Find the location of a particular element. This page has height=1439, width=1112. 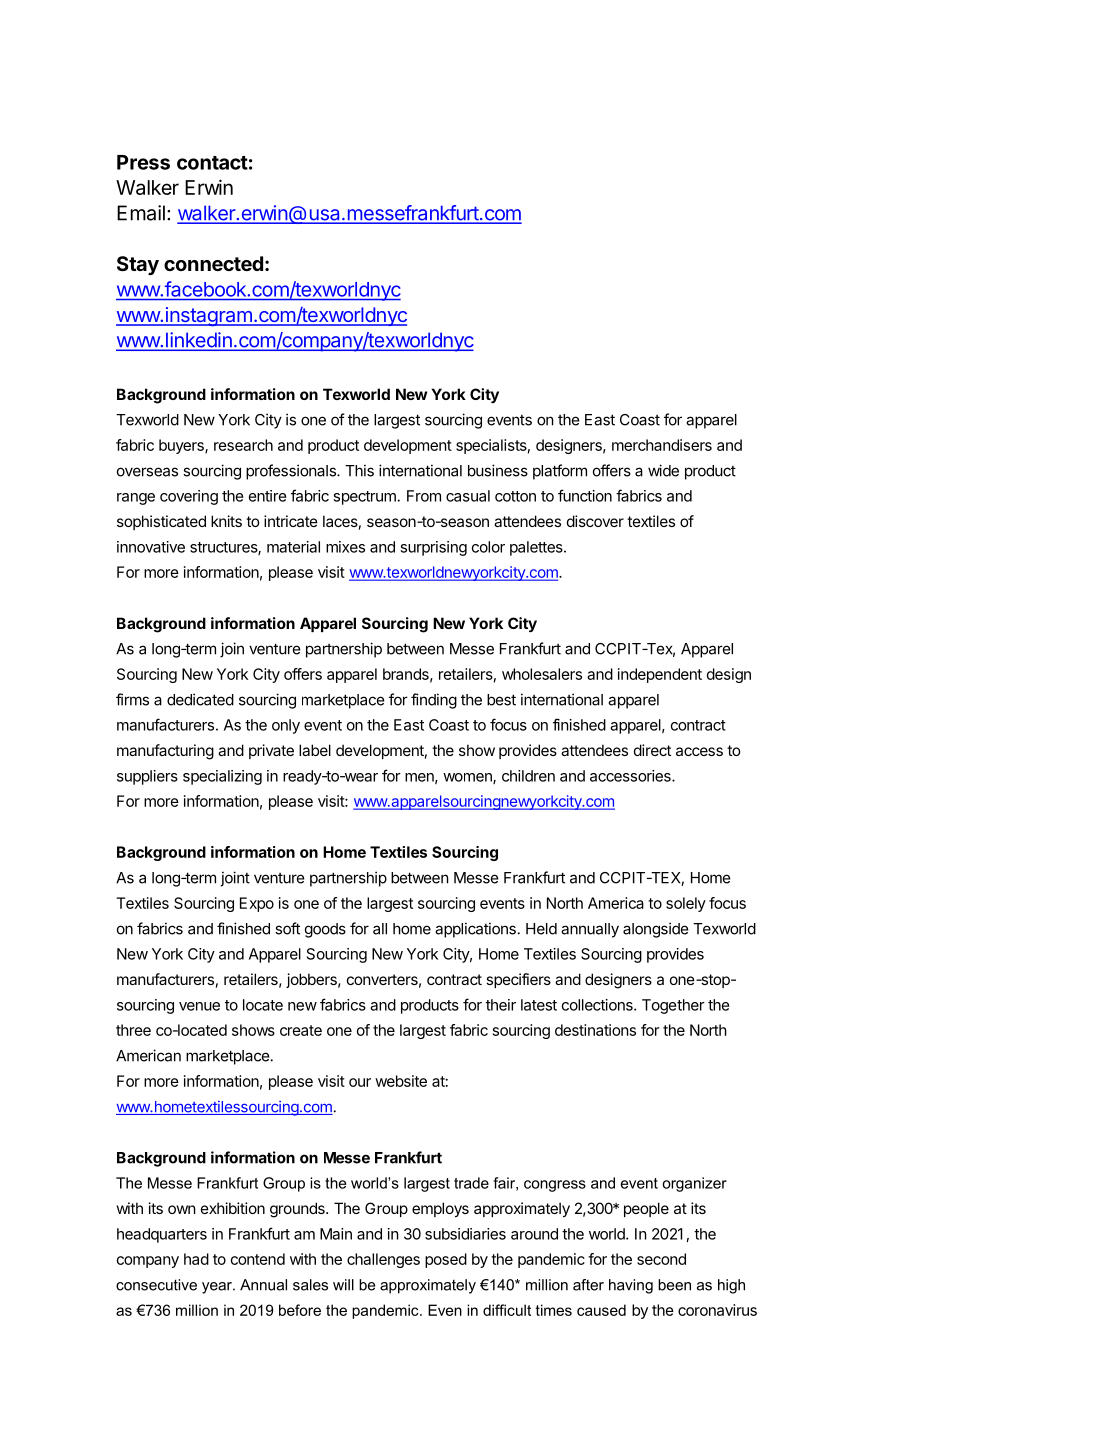

applications is located at coordinates (475, 930).
